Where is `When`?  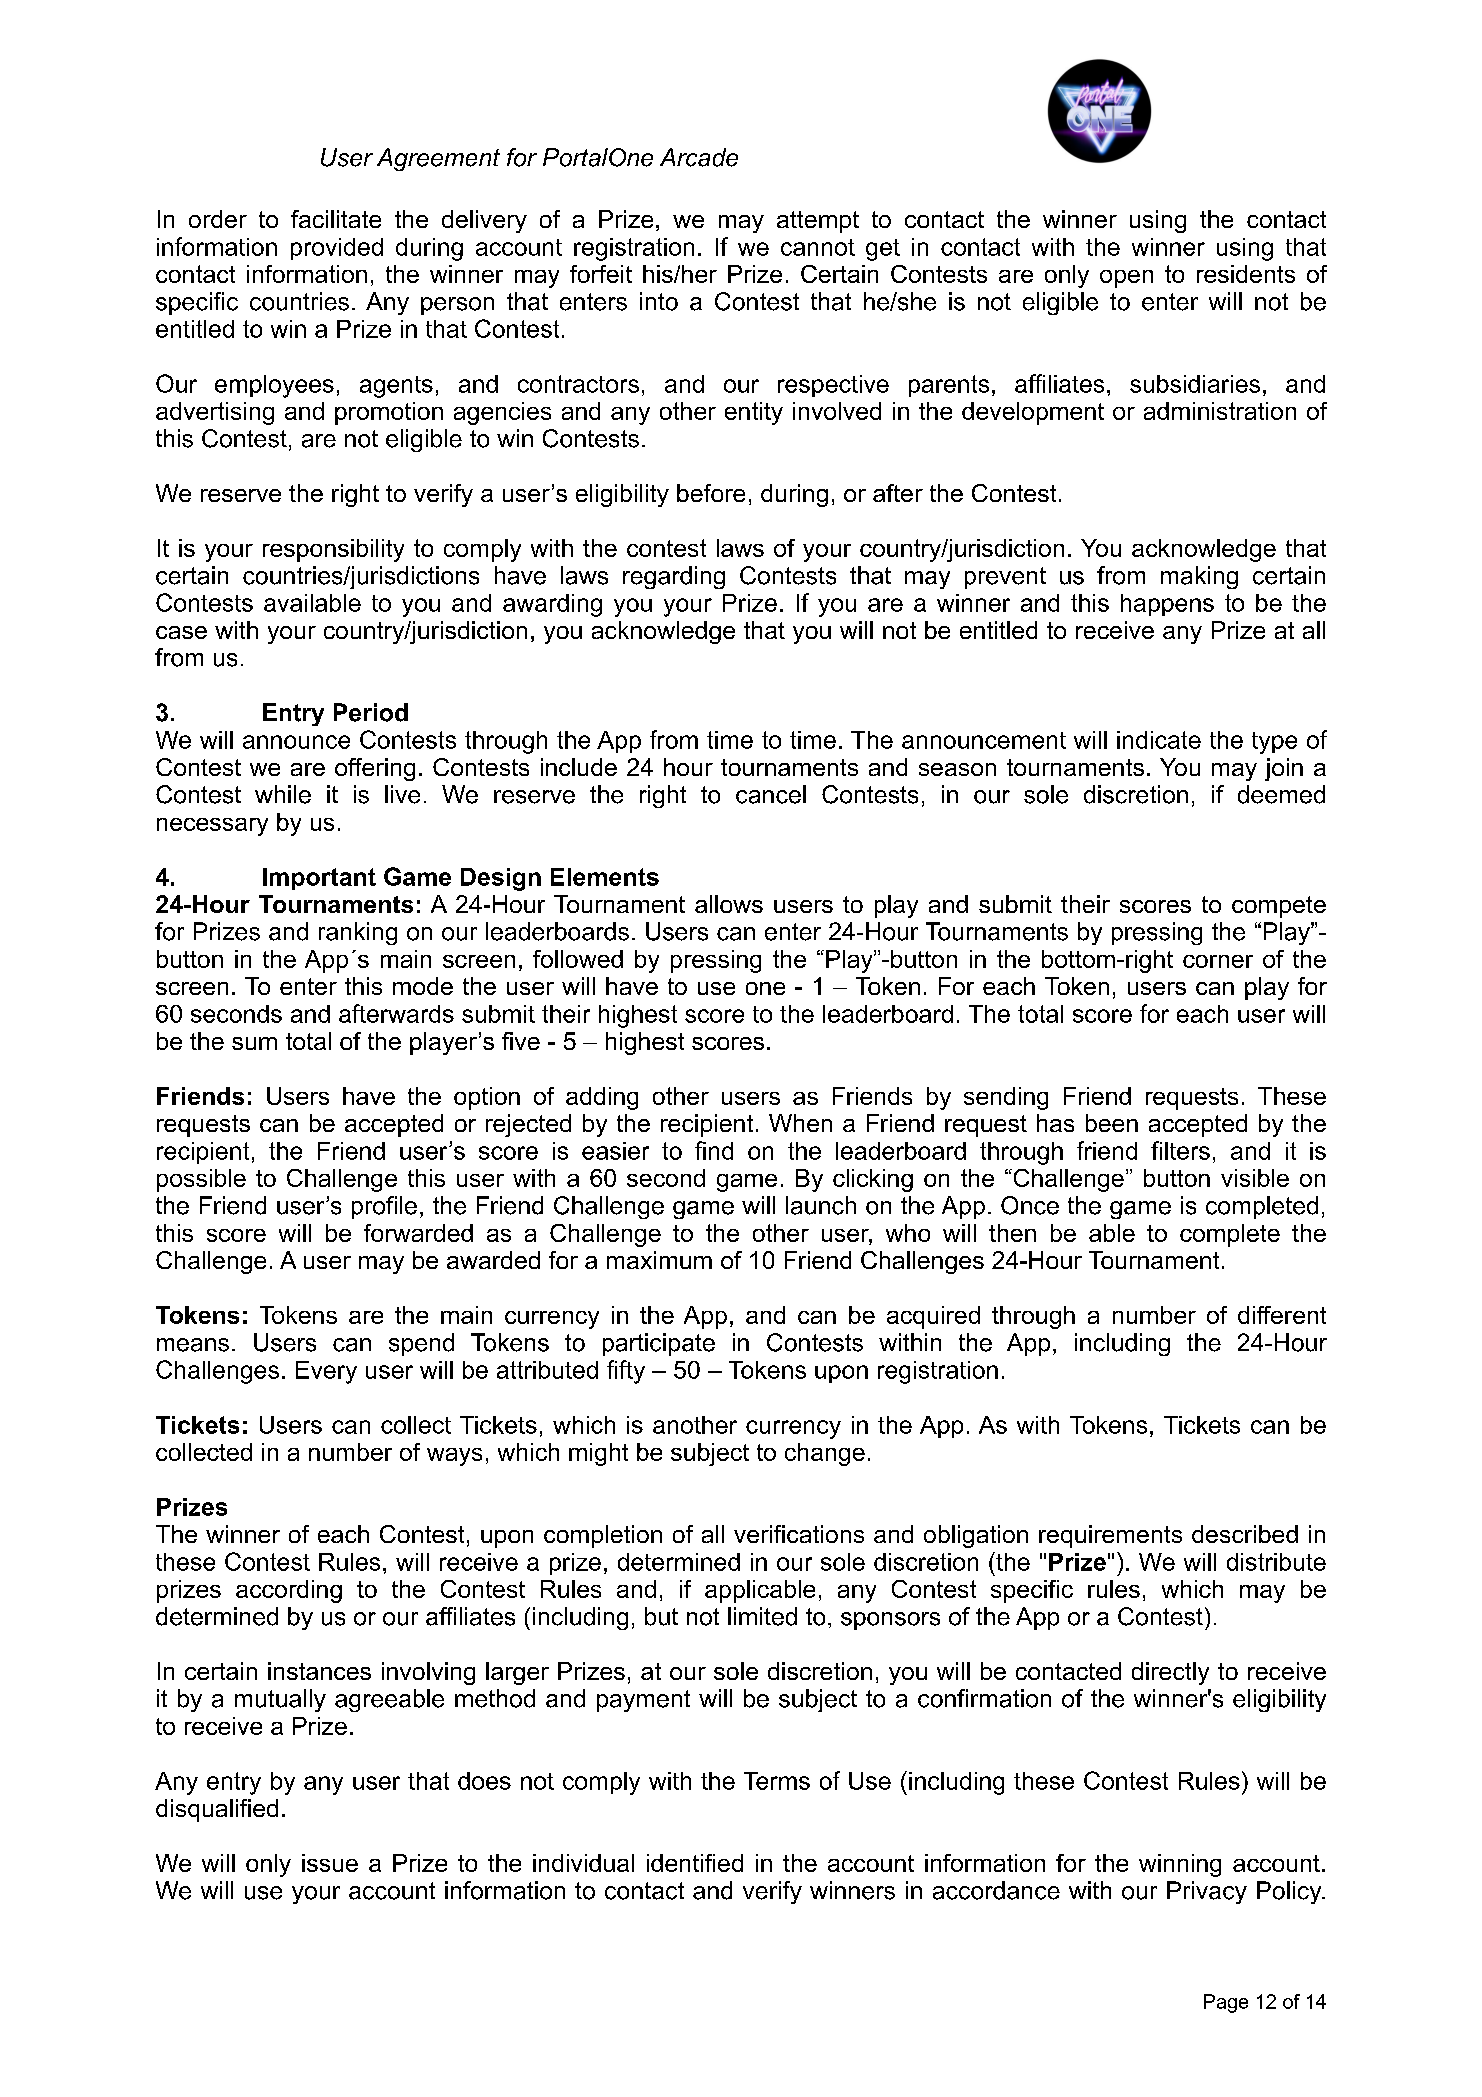
When is located at coordinates (800, 1123).
